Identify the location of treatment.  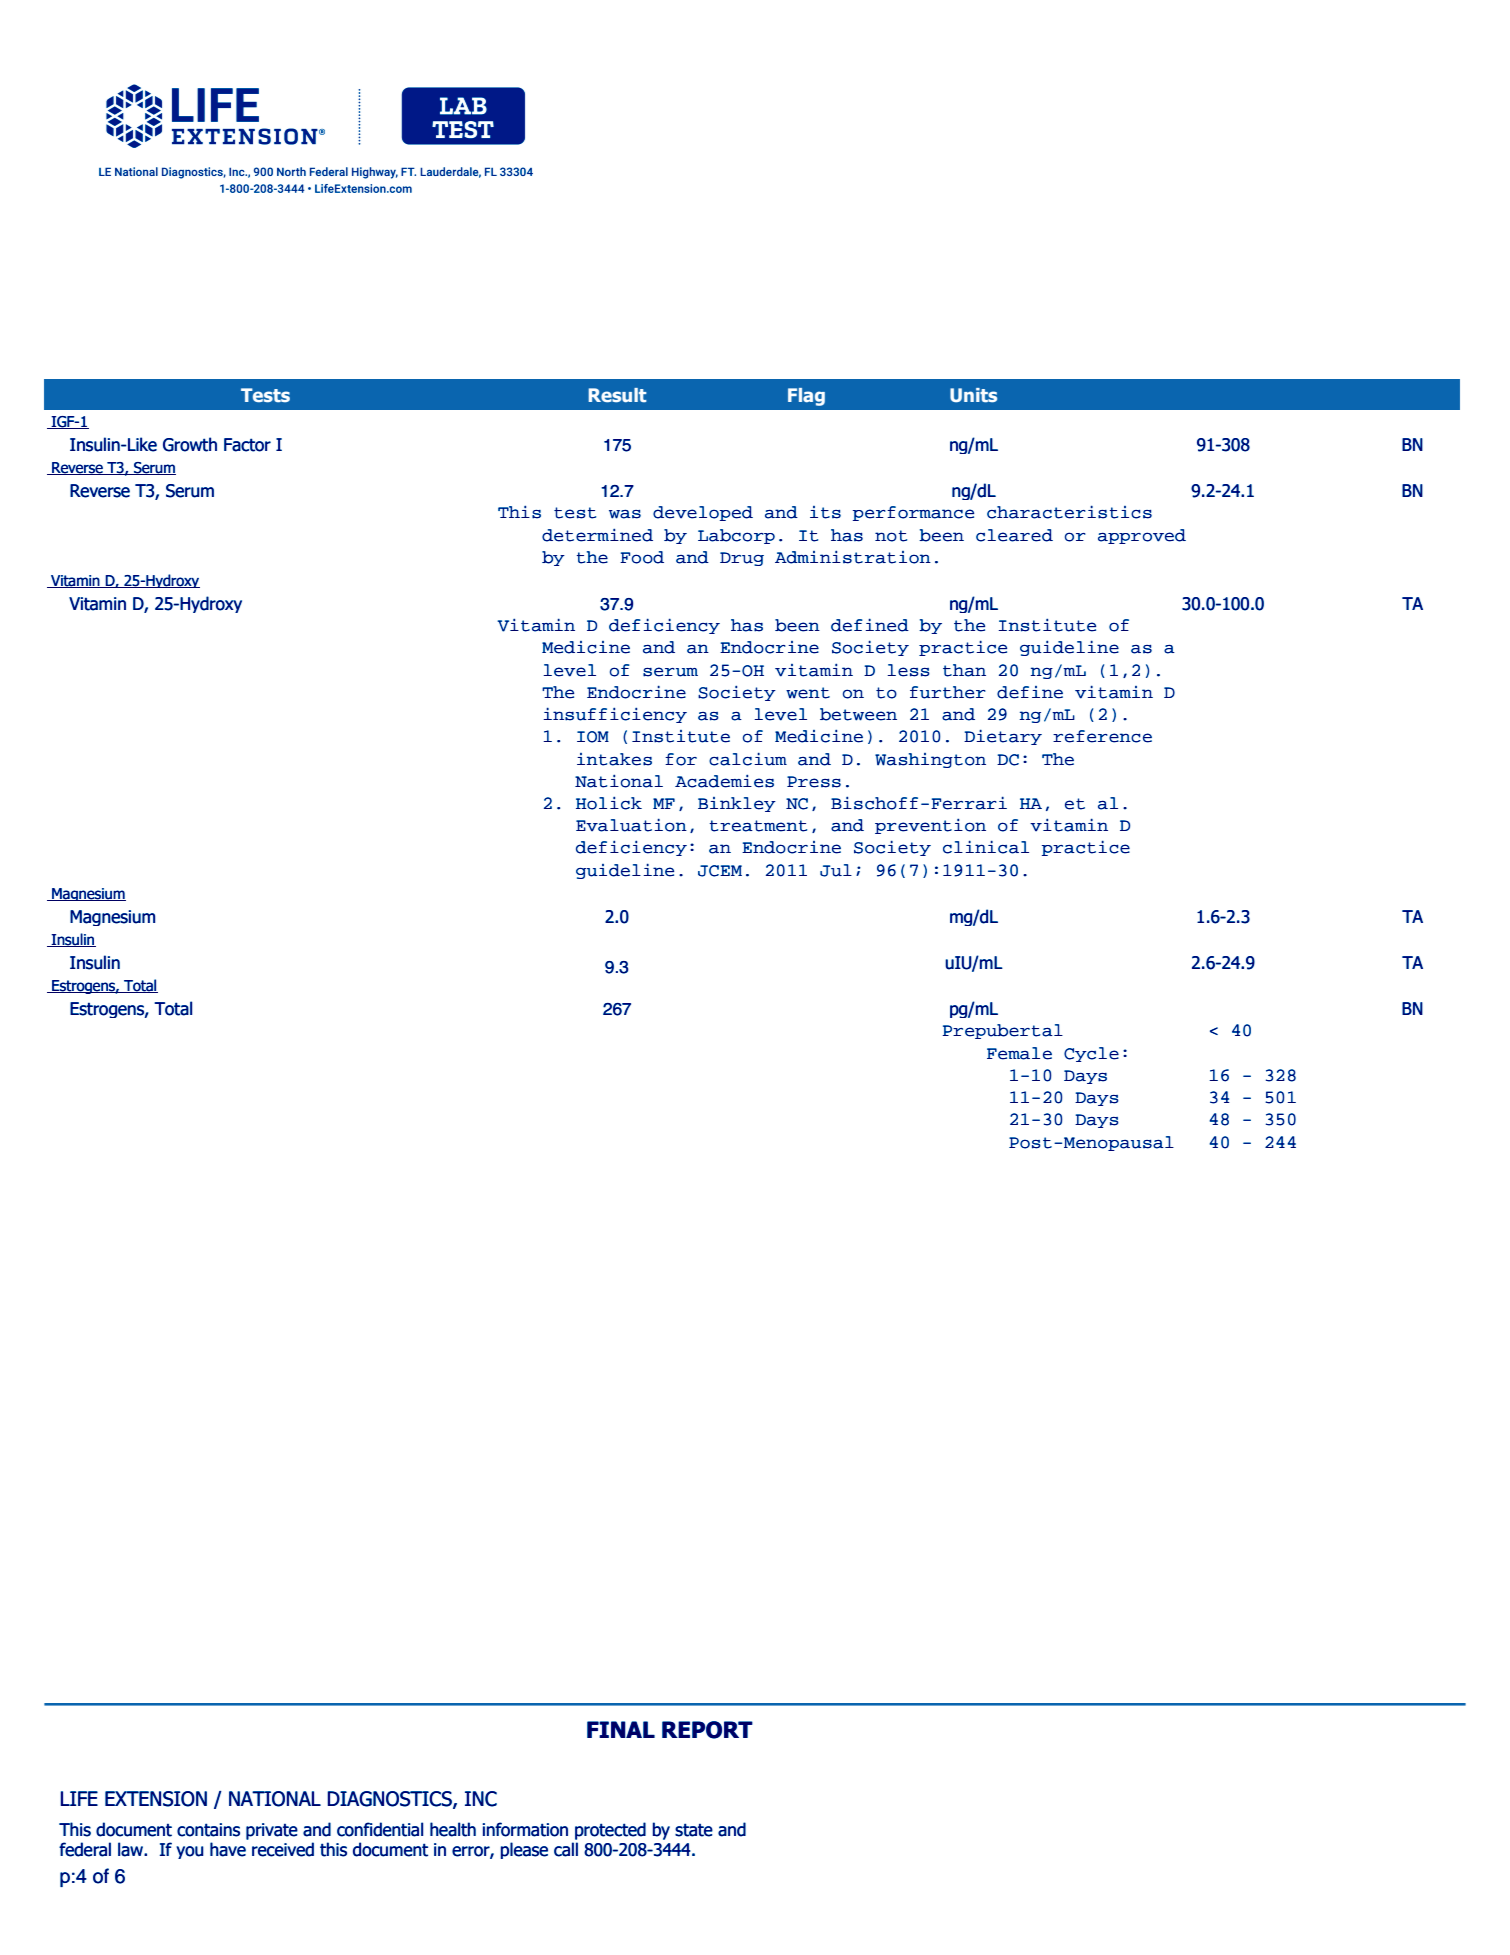
(758, 826).
